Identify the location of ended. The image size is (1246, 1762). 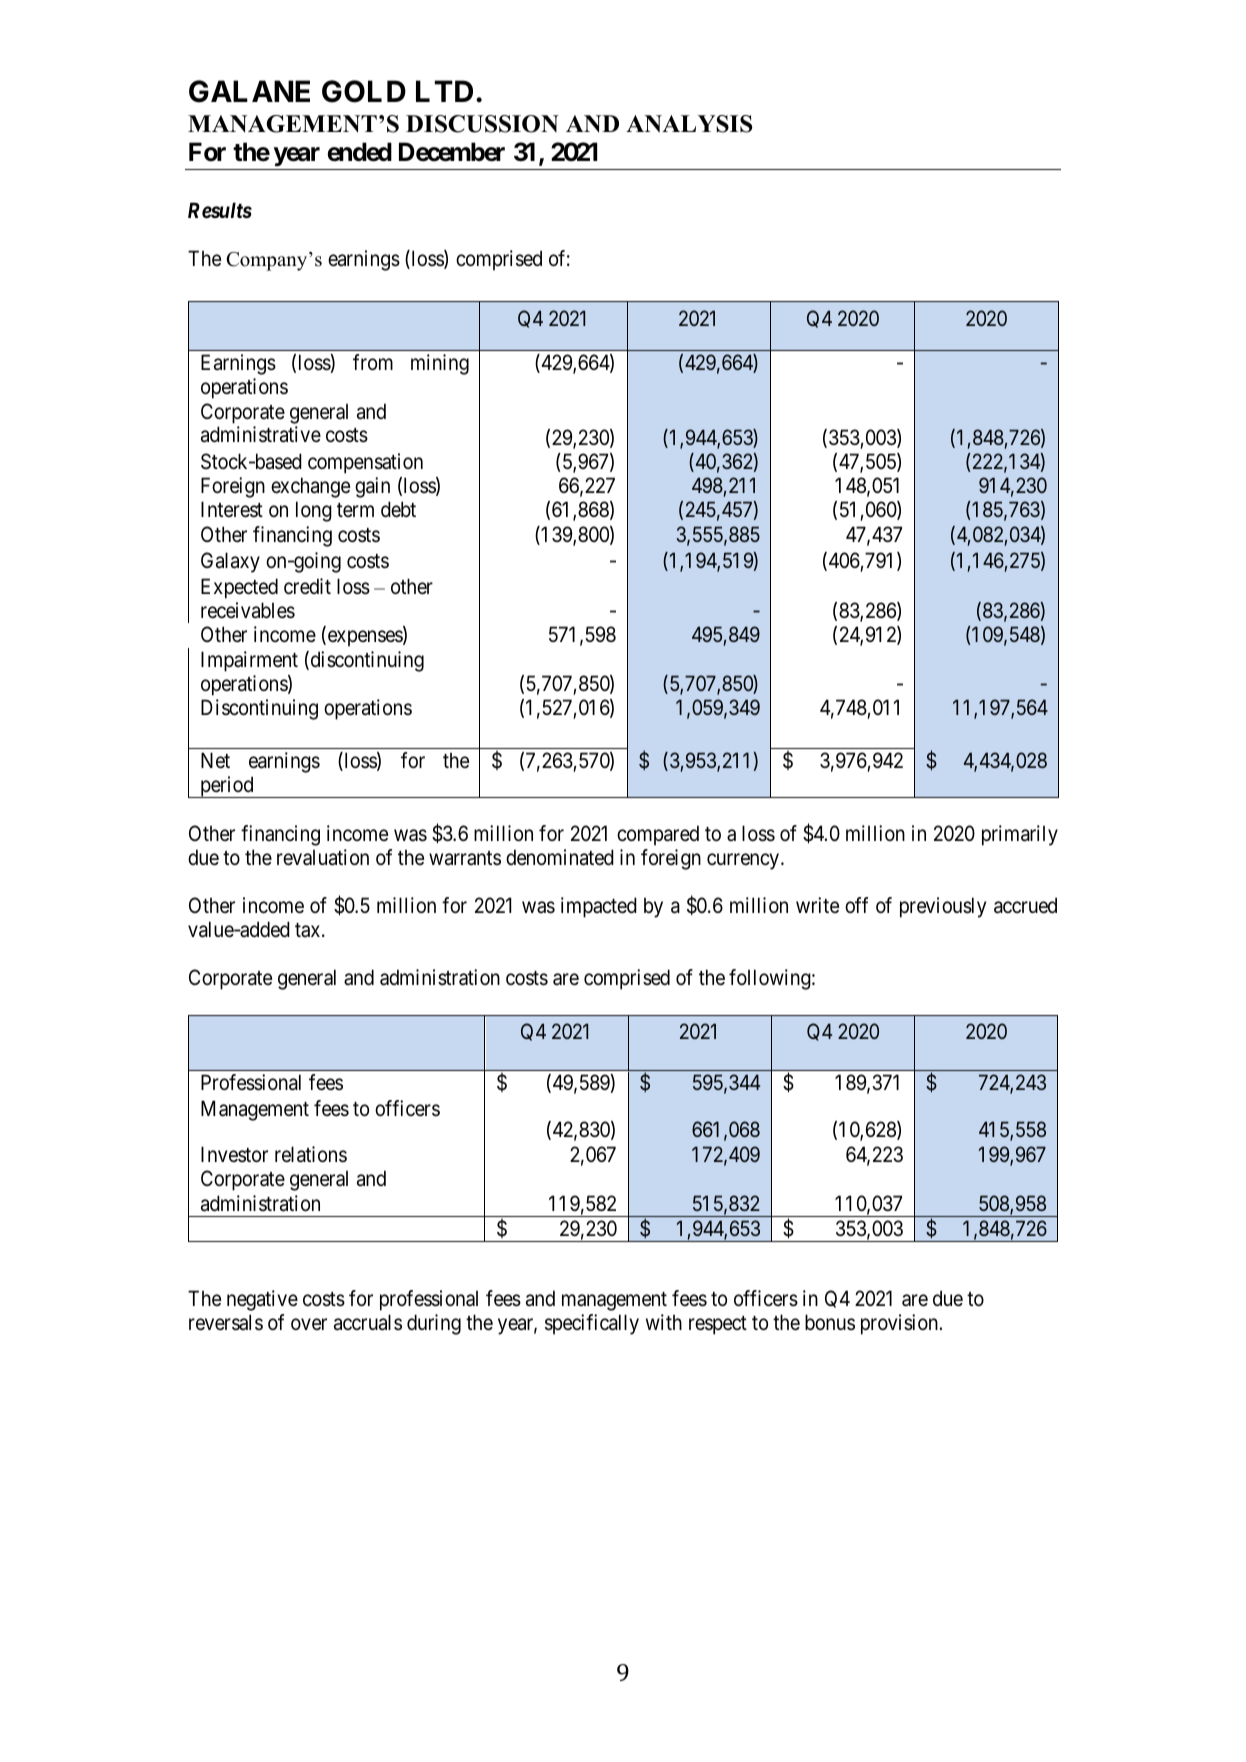
(359, 152).
